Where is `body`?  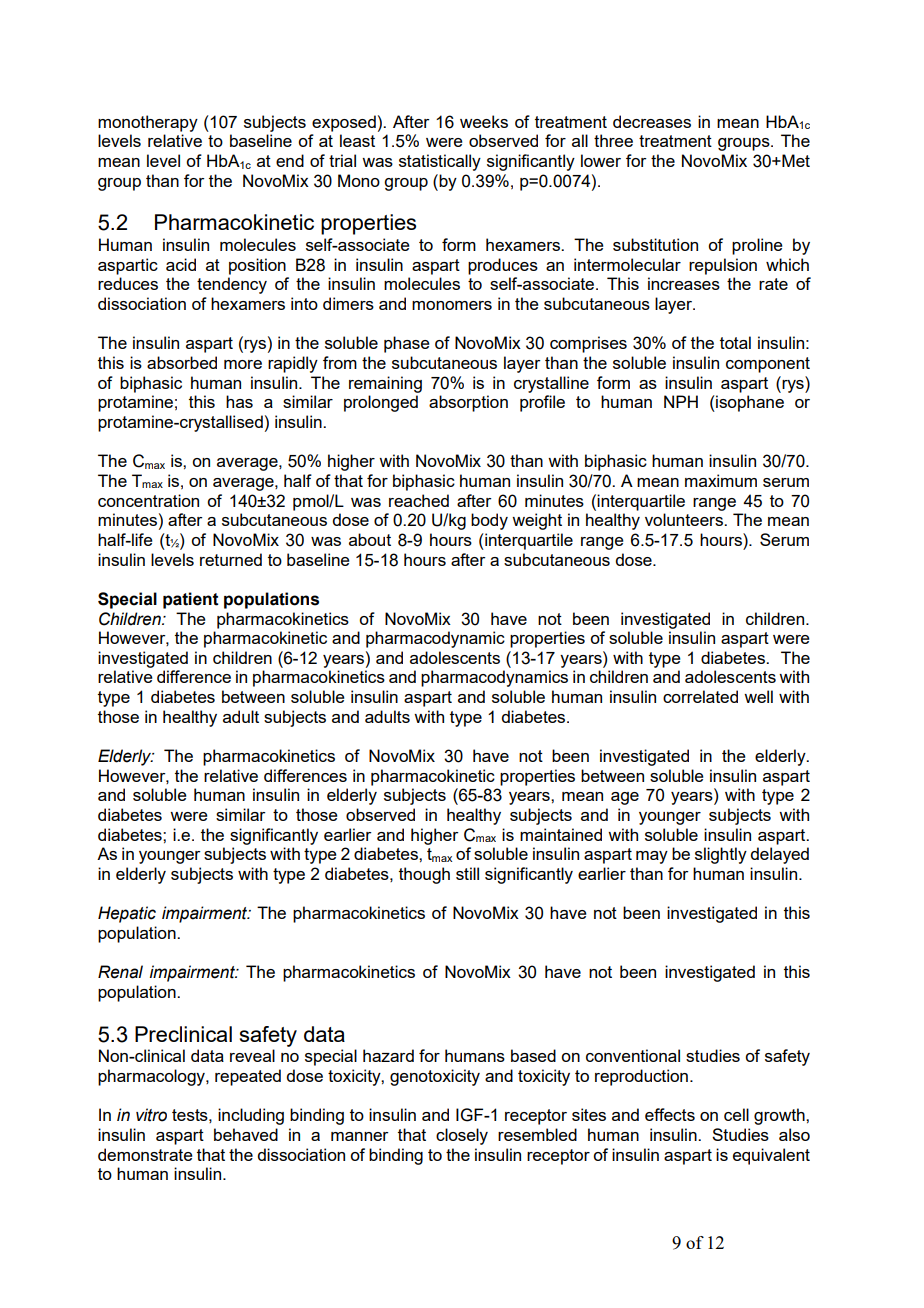
body is located at coordinates (489, 521).
